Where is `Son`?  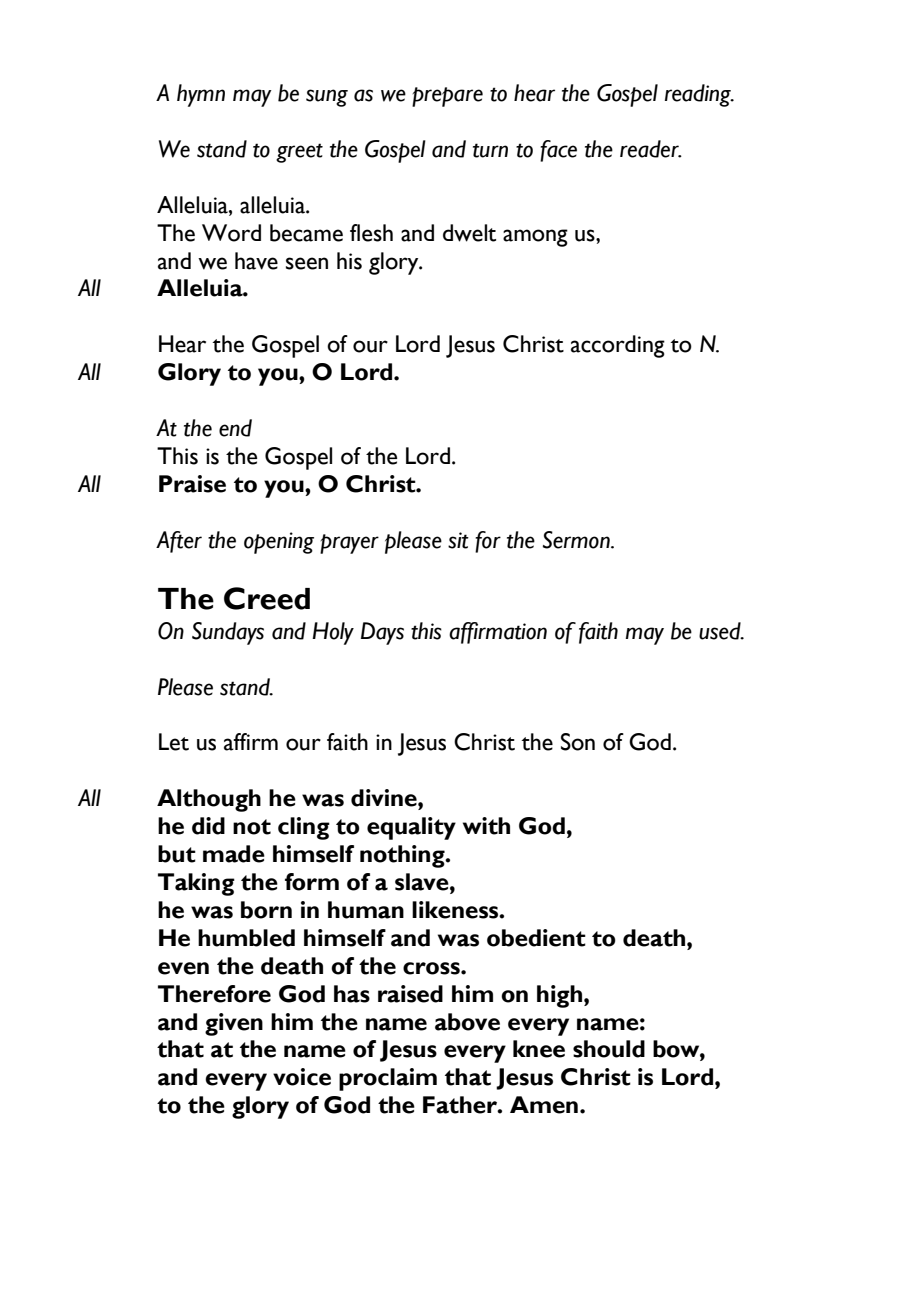 Son is located at coordinates (578, 742).
